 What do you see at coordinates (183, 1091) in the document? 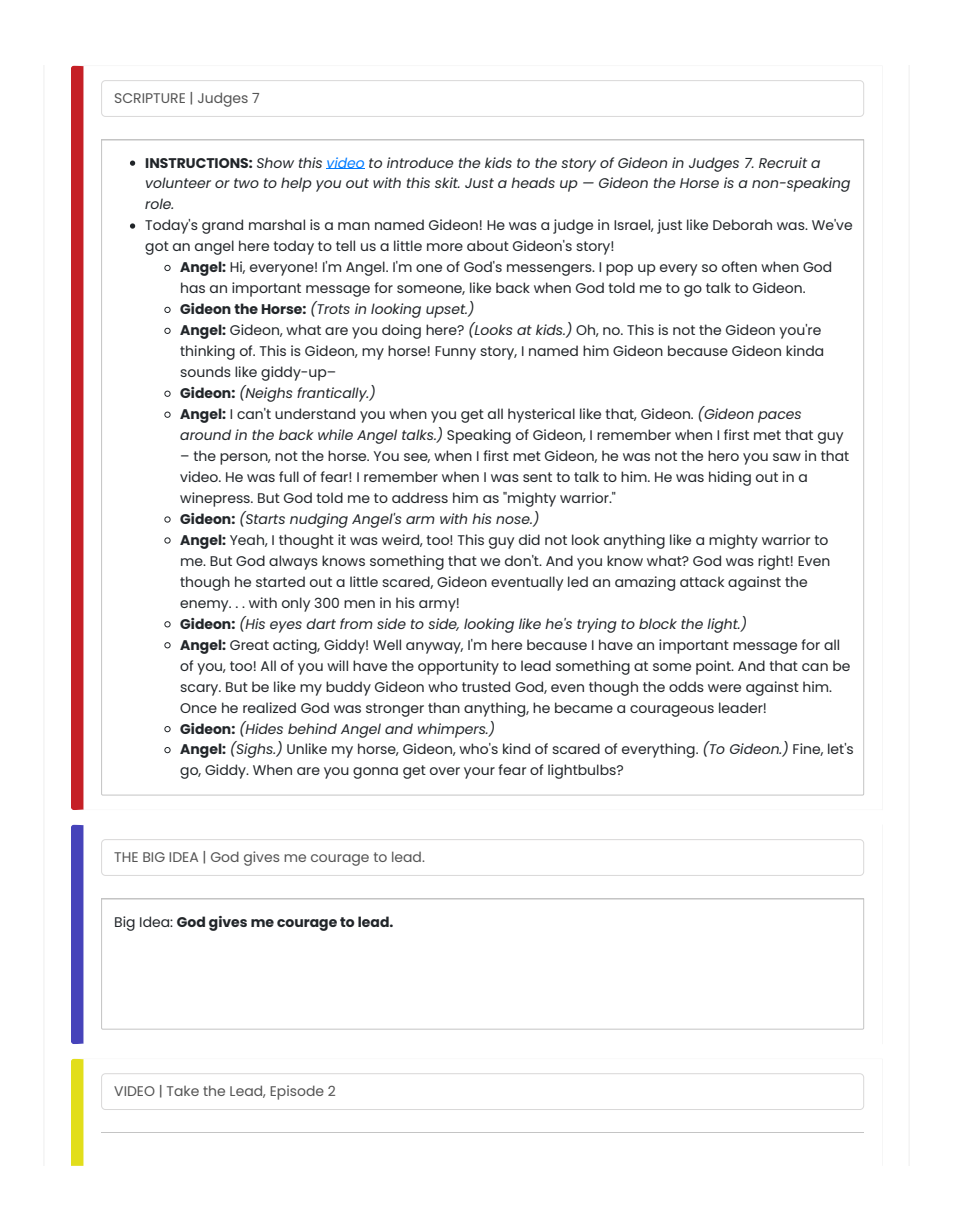
I see `Take` at bounding box center [183, 1091].
